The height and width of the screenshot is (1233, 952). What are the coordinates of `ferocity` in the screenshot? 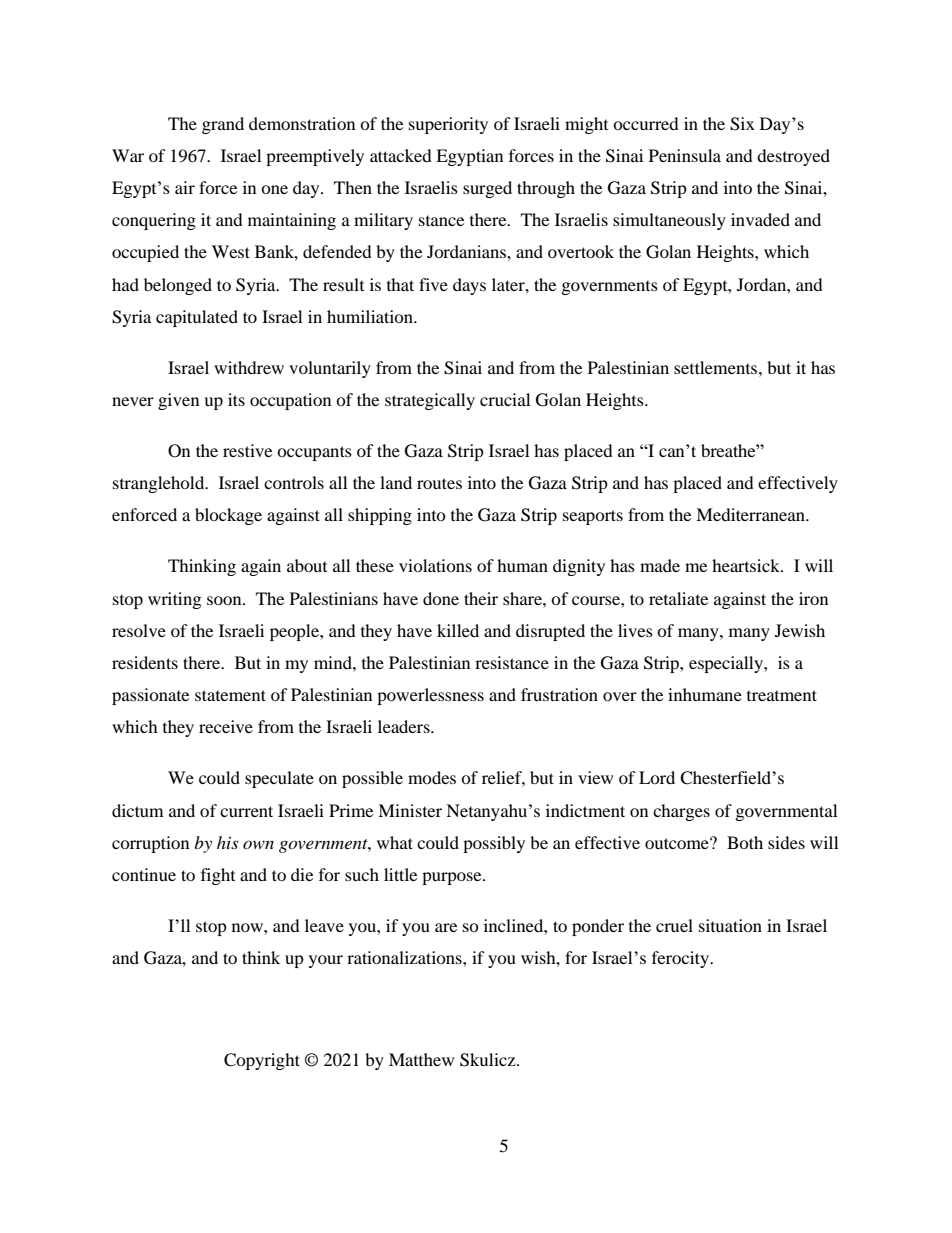 It's located at (681, 959).
